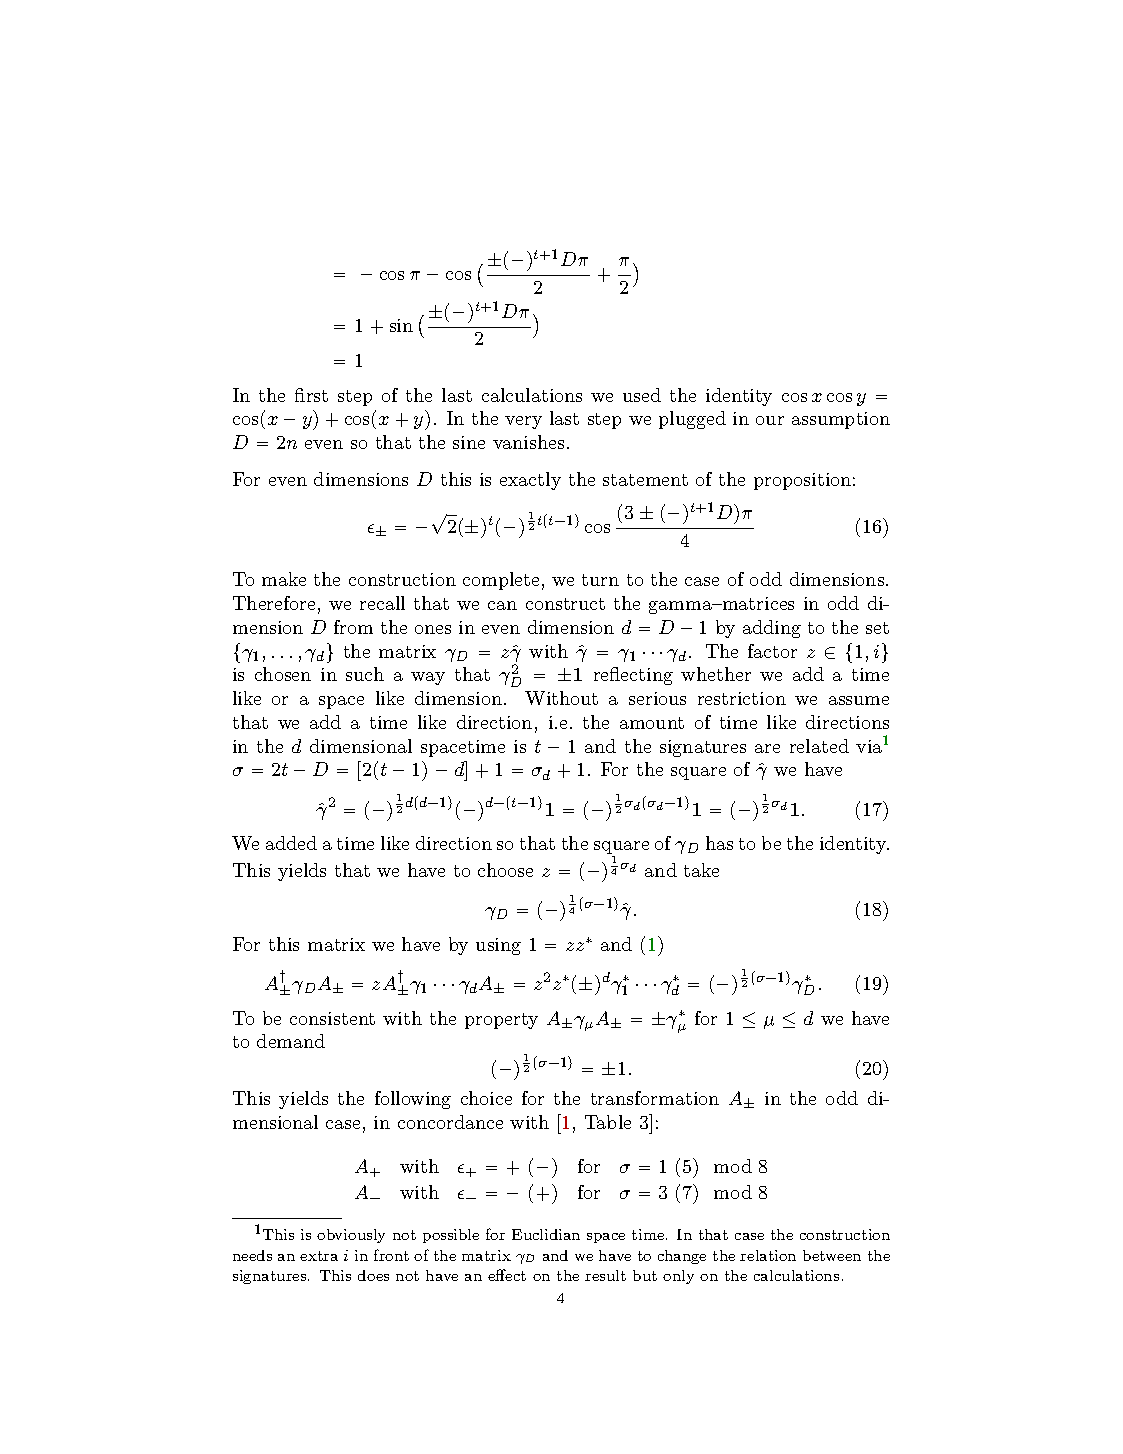  Describe the element at coordinates (655, 1098) in the screenshot. I see `transformation` at that location.
